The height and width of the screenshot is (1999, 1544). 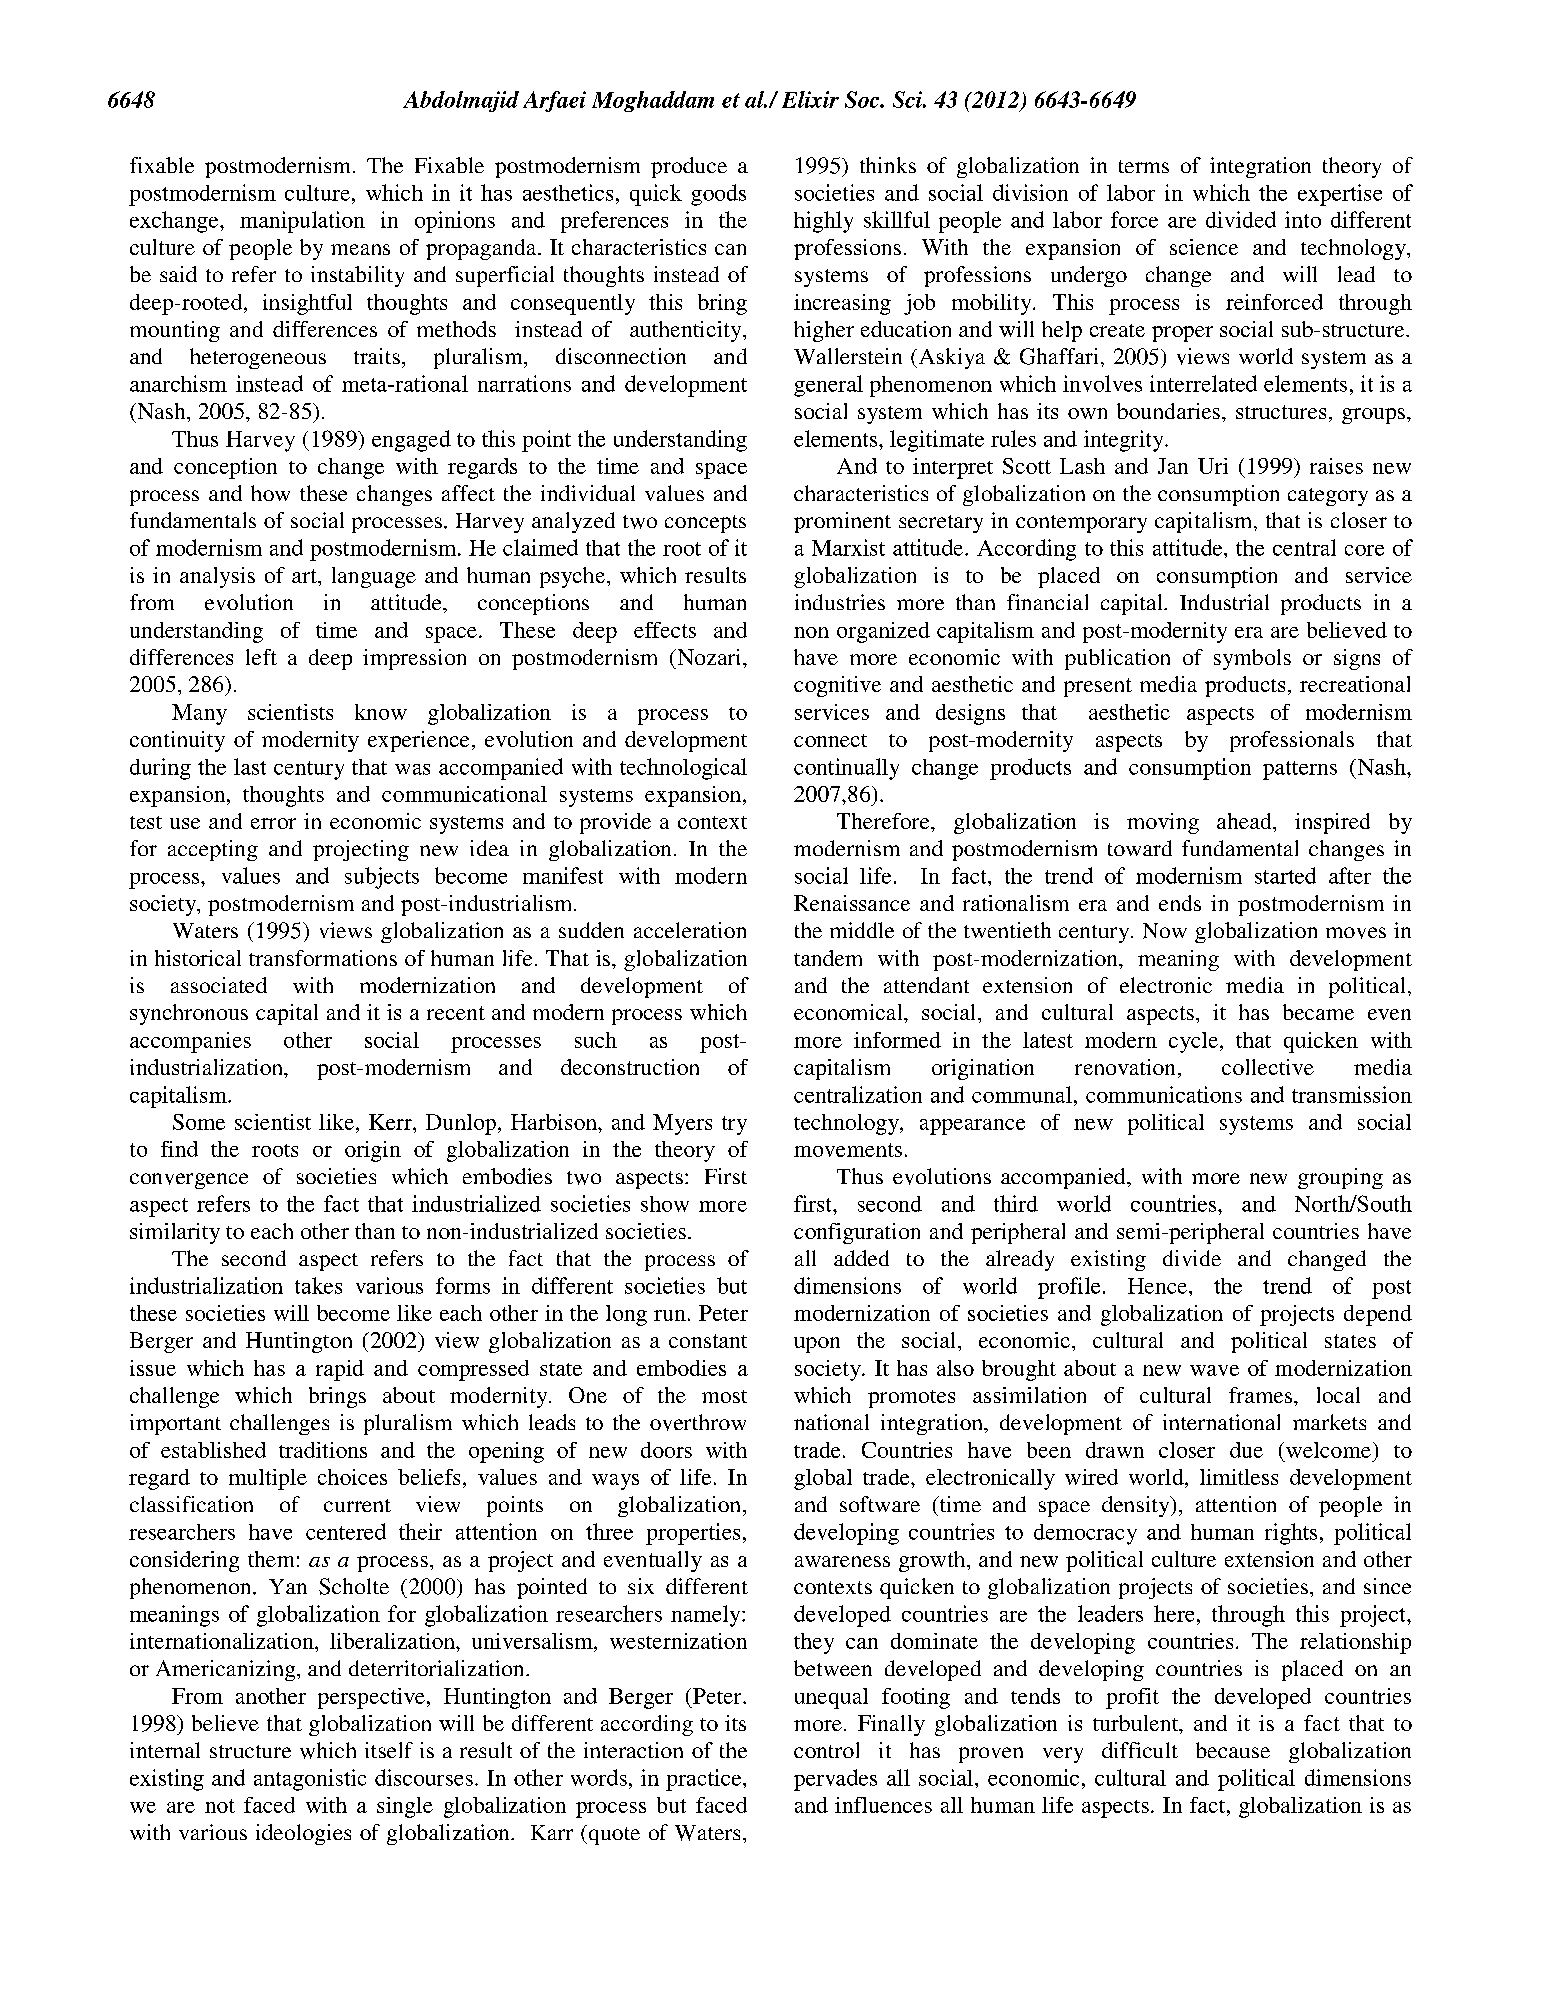 I want to click on rapid, so click(x=340, y=1370).
